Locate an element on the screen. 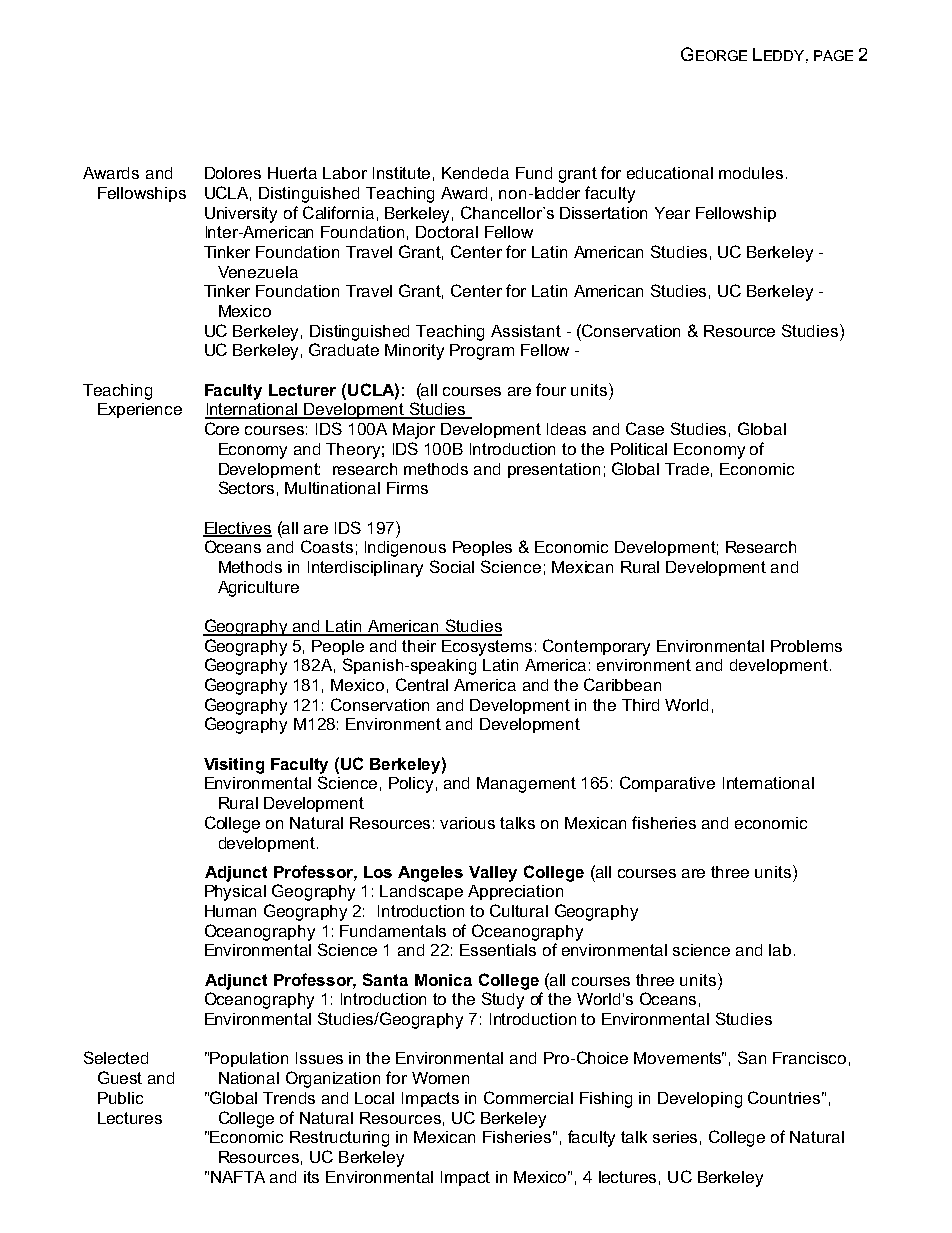  Venezuela is located at coordinates (258, 272).
